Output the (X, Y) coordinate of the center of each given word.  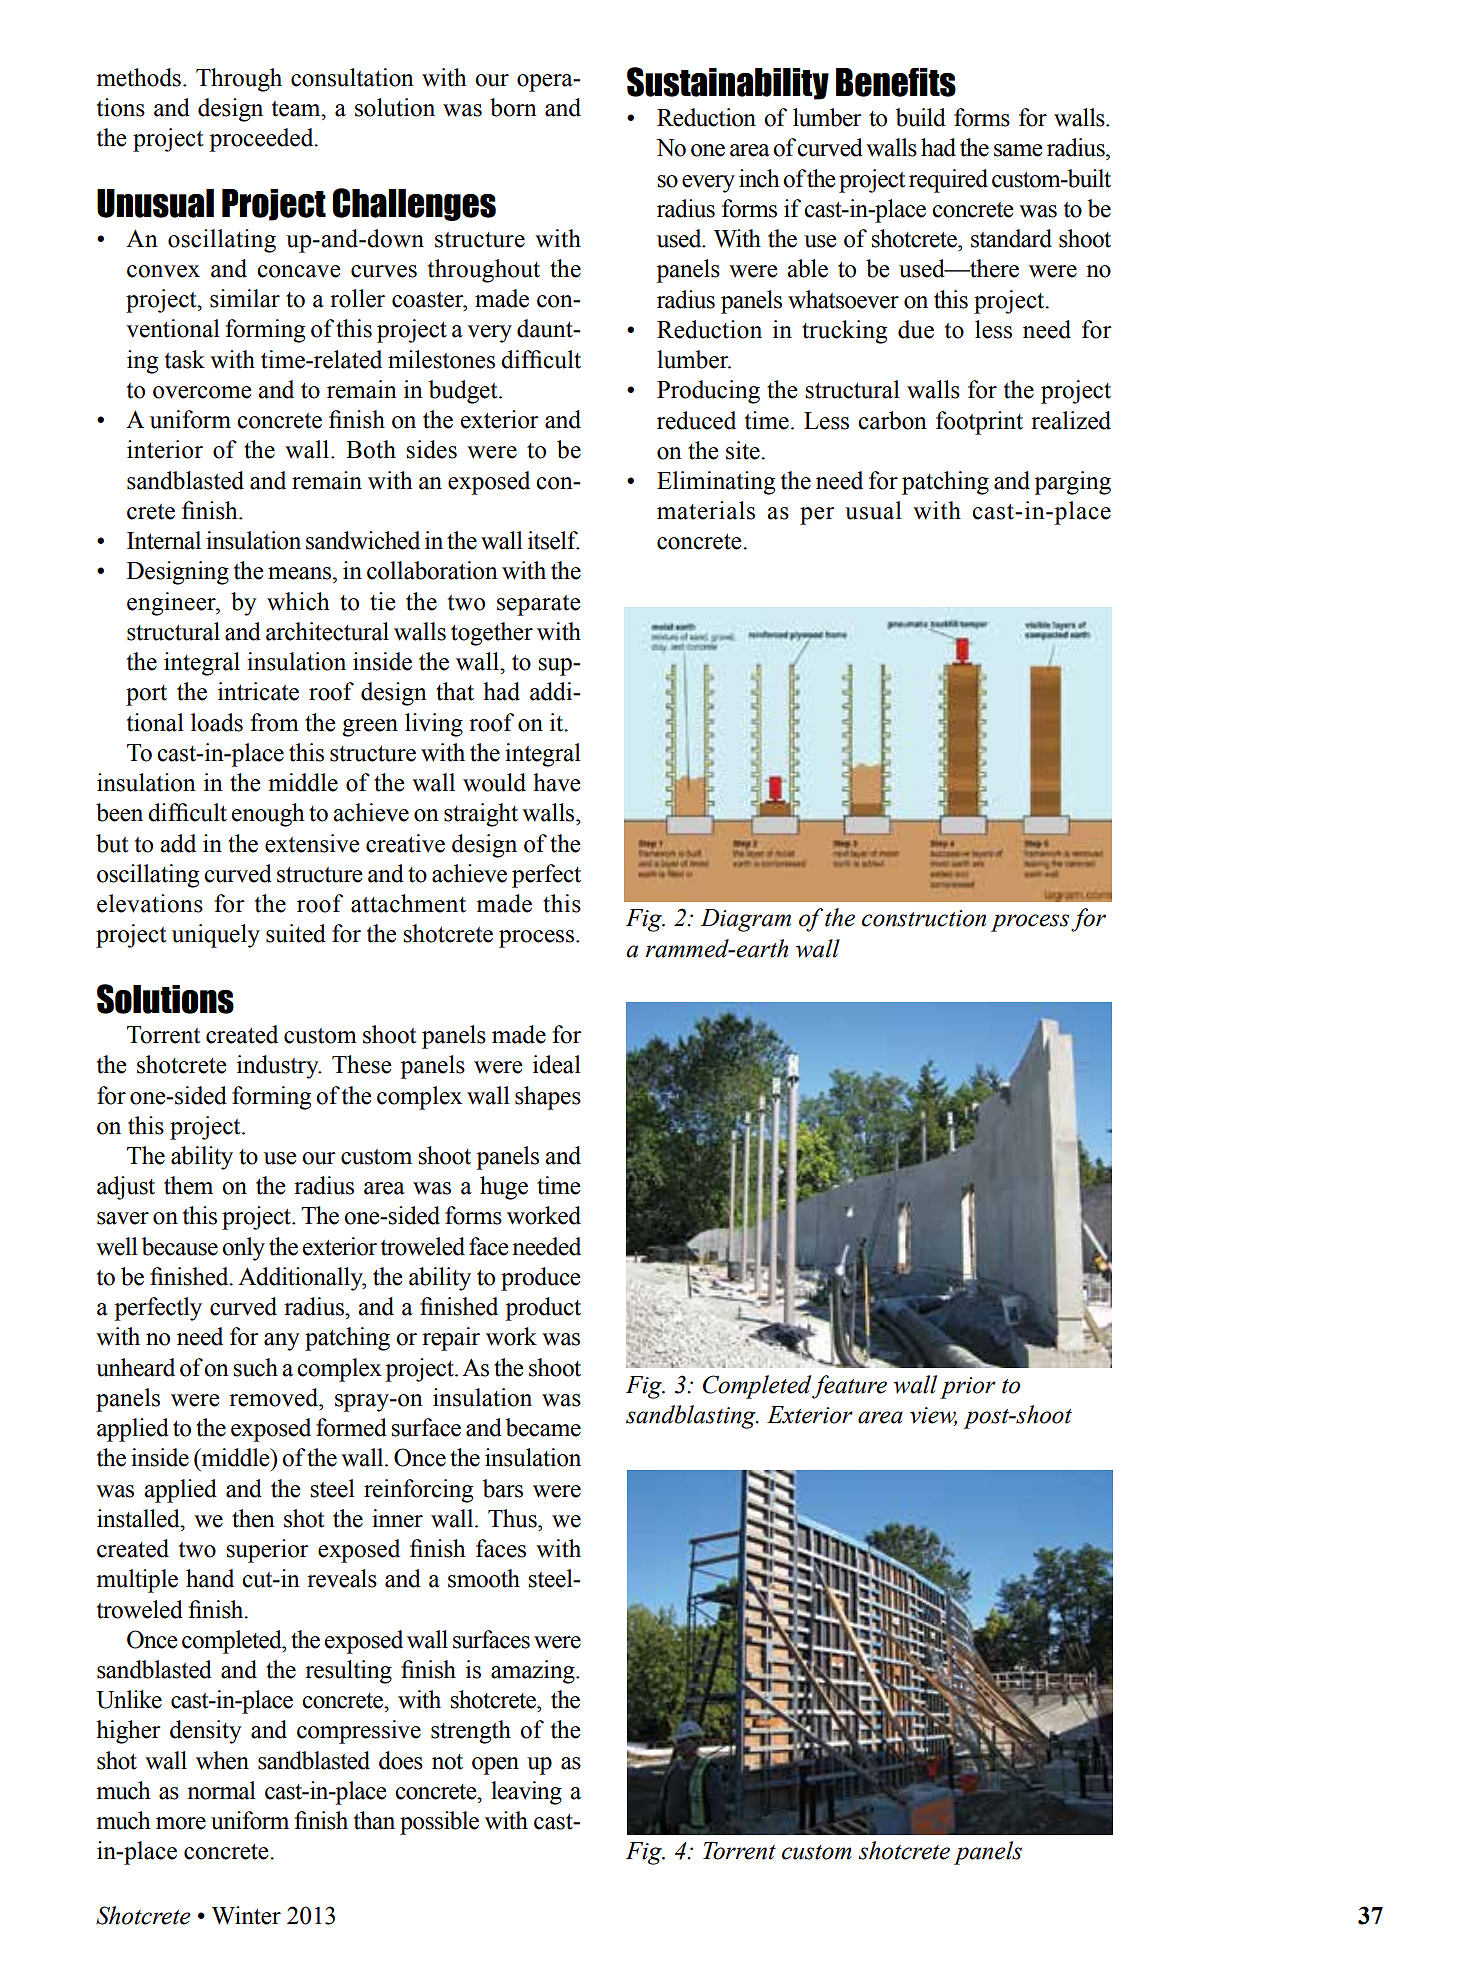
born (513, 107)
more (181, 1823)
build (921, 117)
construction (924, 918)
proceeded (262, 140)
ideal (557, 1064)
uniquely (216, 936)
